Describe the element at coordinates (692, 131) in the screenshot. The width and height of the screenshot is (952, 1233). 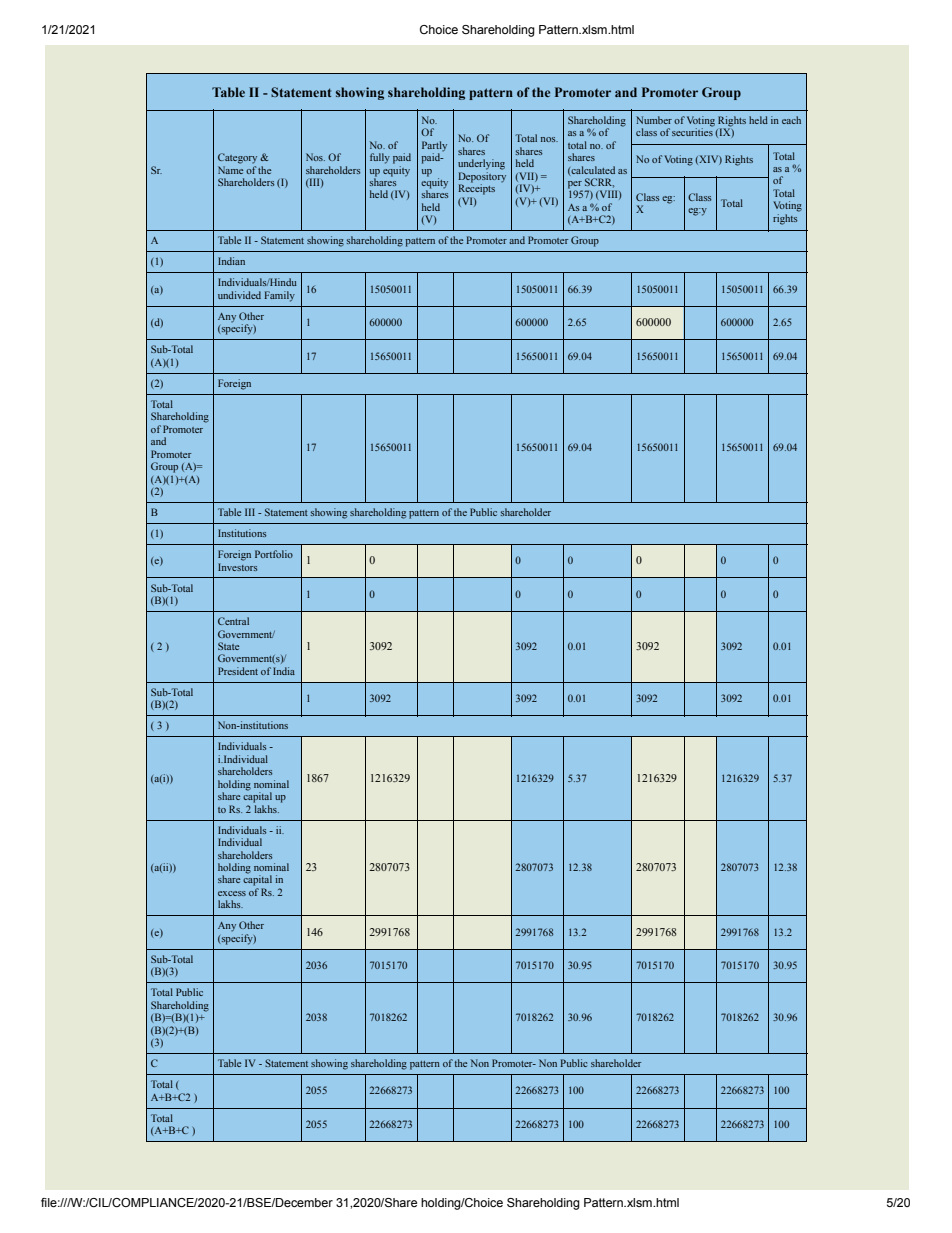
I see `securities` at that location.
